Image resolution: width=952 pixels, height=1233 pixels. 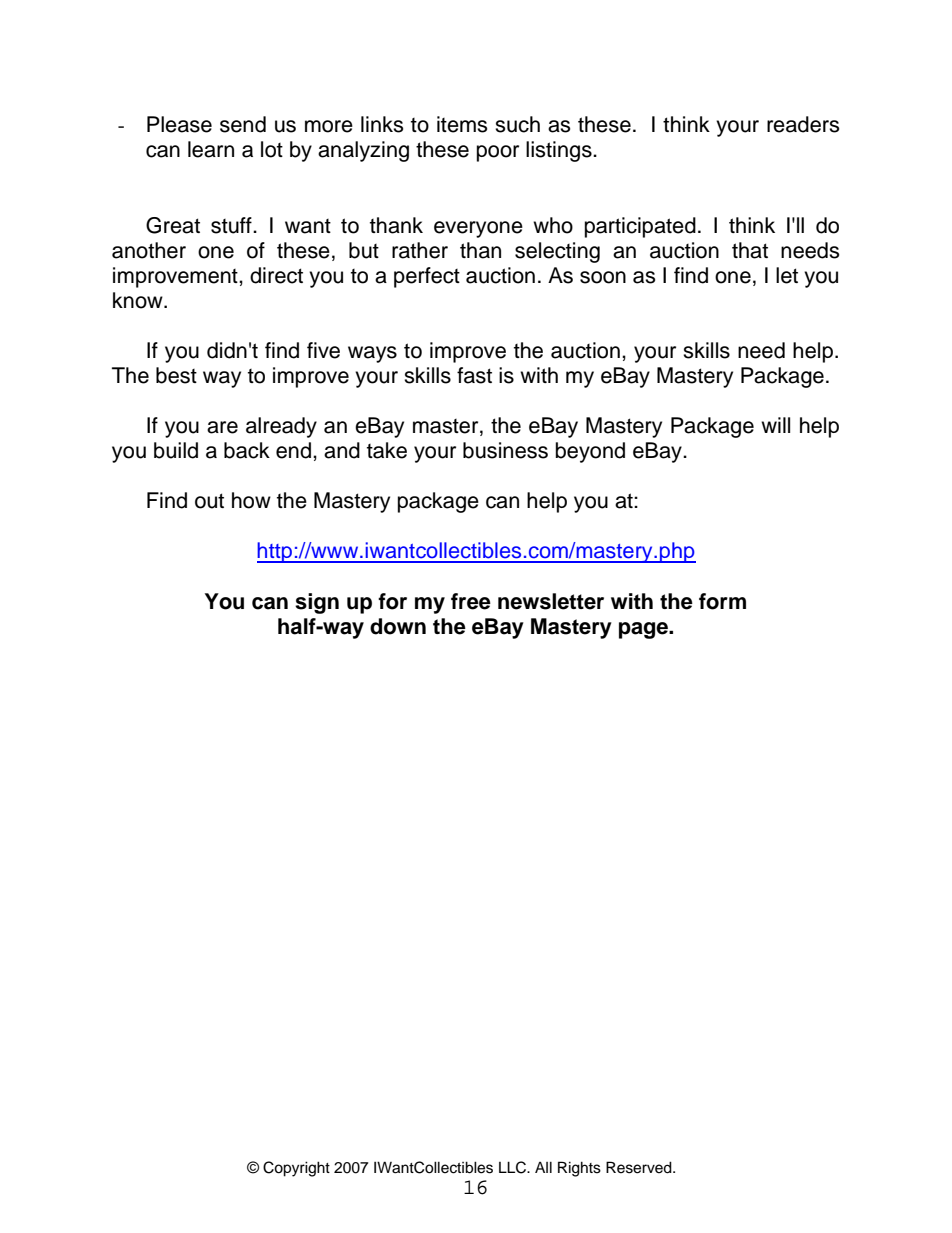 I want to click on sign, so click(x=317, y=603).
